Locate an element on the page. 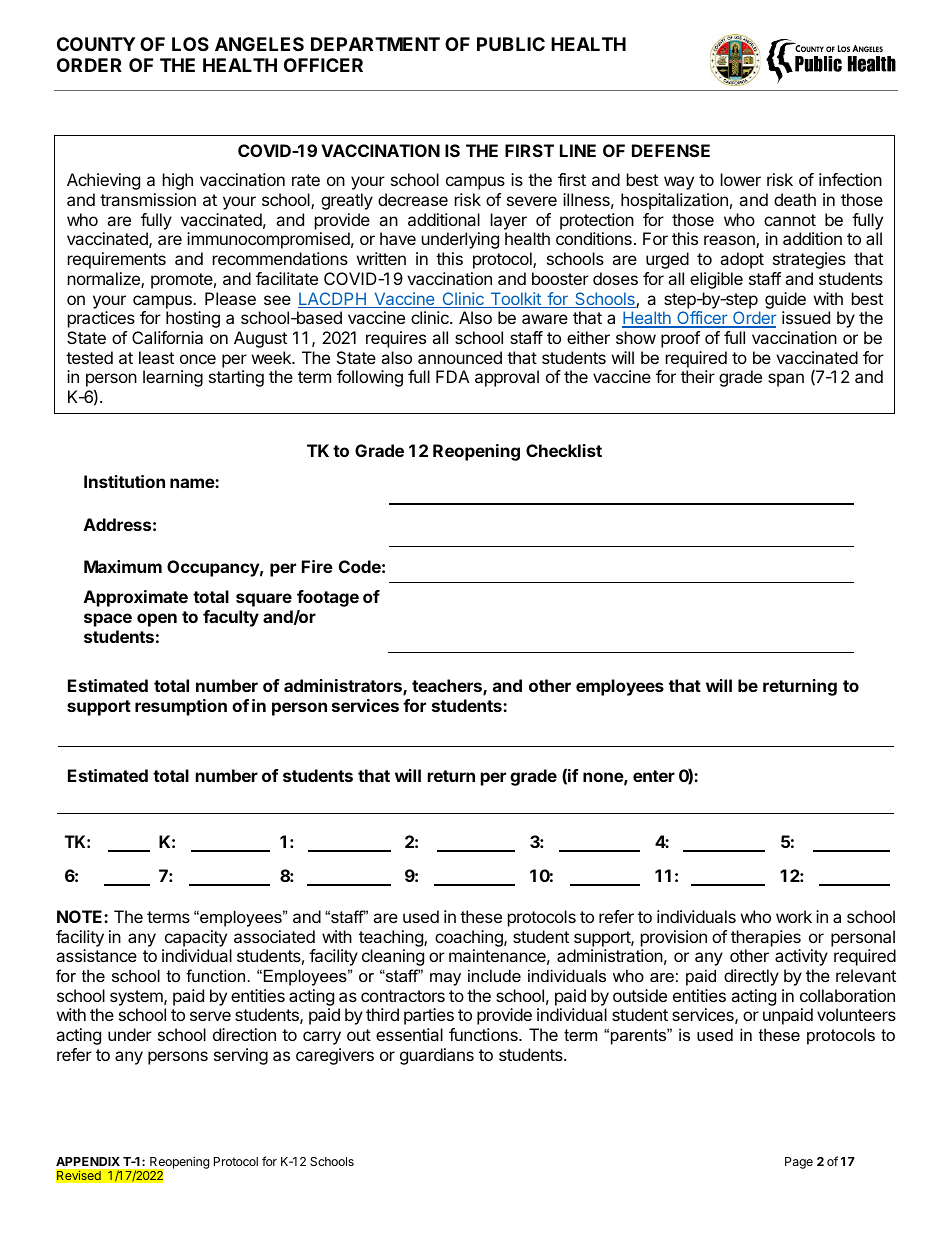 This page has height=1233, width=952. PUBLIC is located at coordinates (511, 44).
